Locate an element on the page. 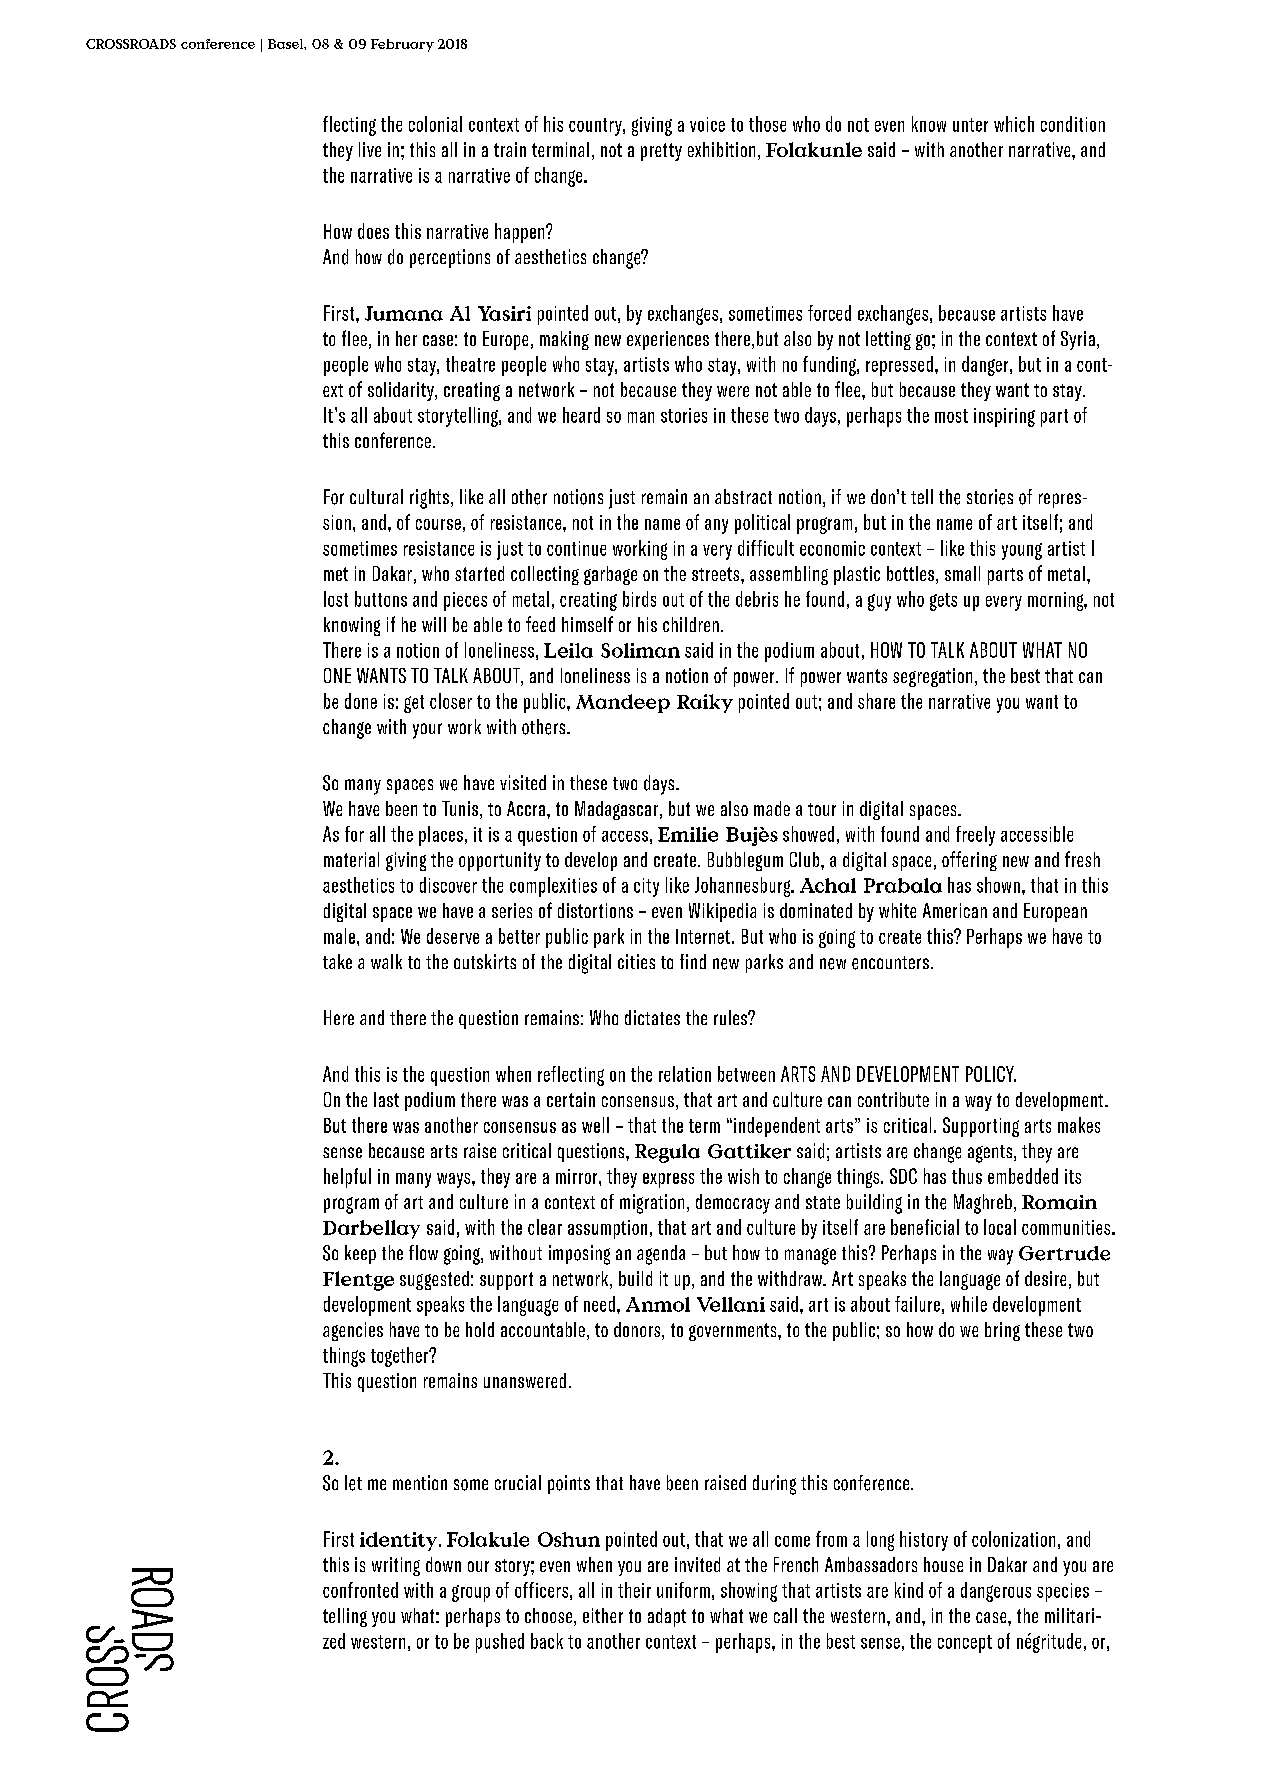 The width and height of the image is (1267, 1792). lost is located at coordinates (336, 599).
